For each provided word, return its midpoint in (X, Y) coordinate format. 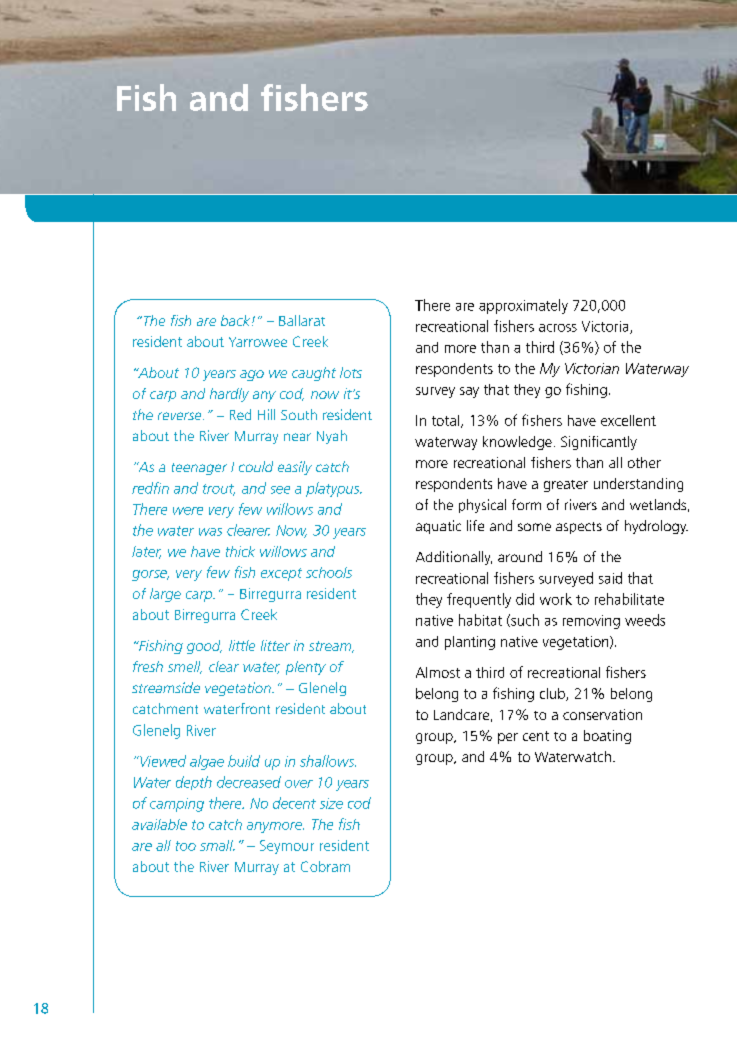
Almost (438, 672)
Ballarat (302, 320)
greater (566, 486)
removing (591, 622)
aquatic (438, 527)
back (237, 320)
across (558, 328)
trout (219, 490)
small (217, 845)
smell (185, 667)
